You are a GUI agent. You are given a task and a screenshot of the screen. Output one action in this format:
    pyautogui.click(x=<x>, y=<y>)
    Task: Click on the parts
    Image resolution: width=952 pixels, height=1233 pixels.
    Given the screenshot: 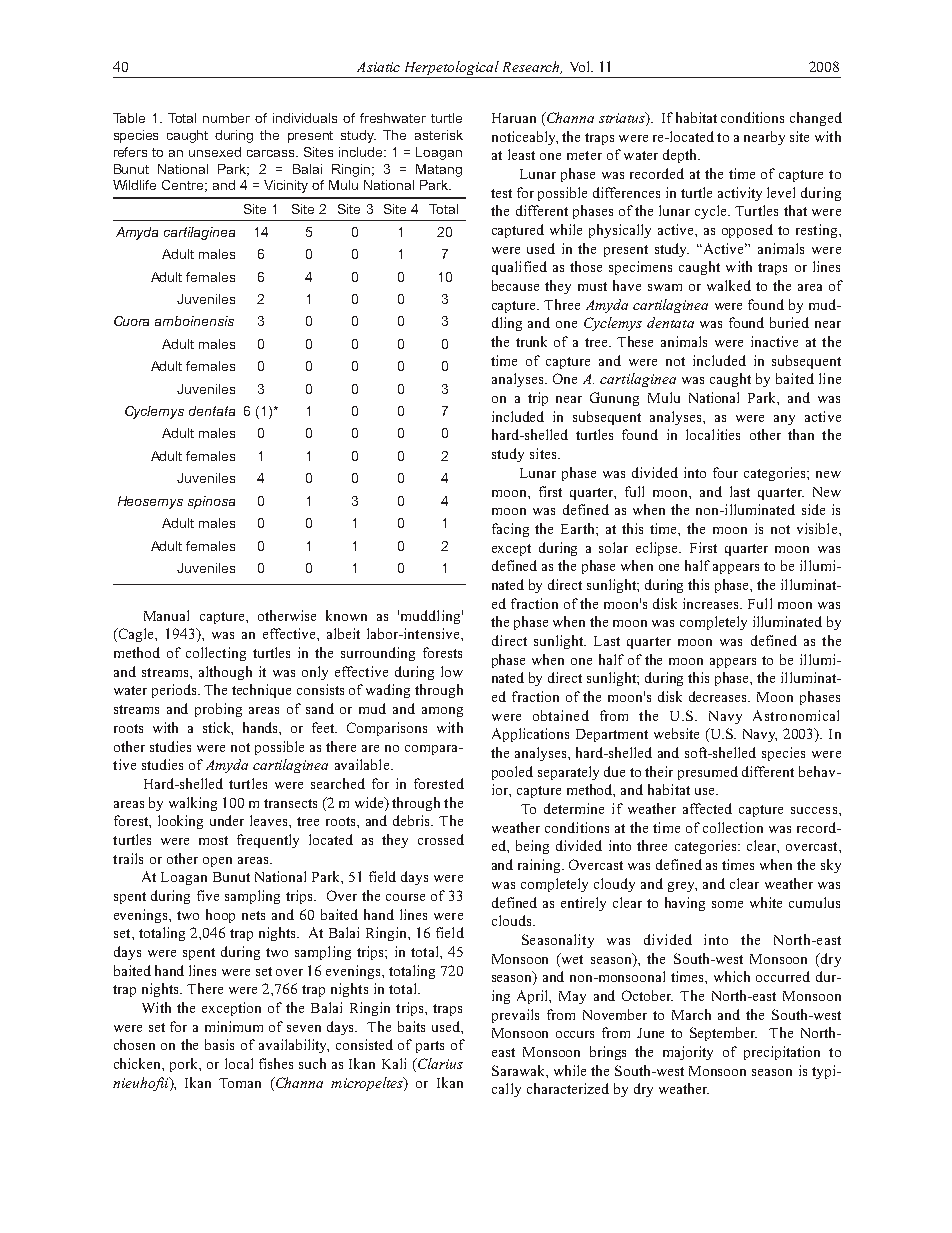 What is the action you would take?
    pyautogui.click(x=430, y=1047)
